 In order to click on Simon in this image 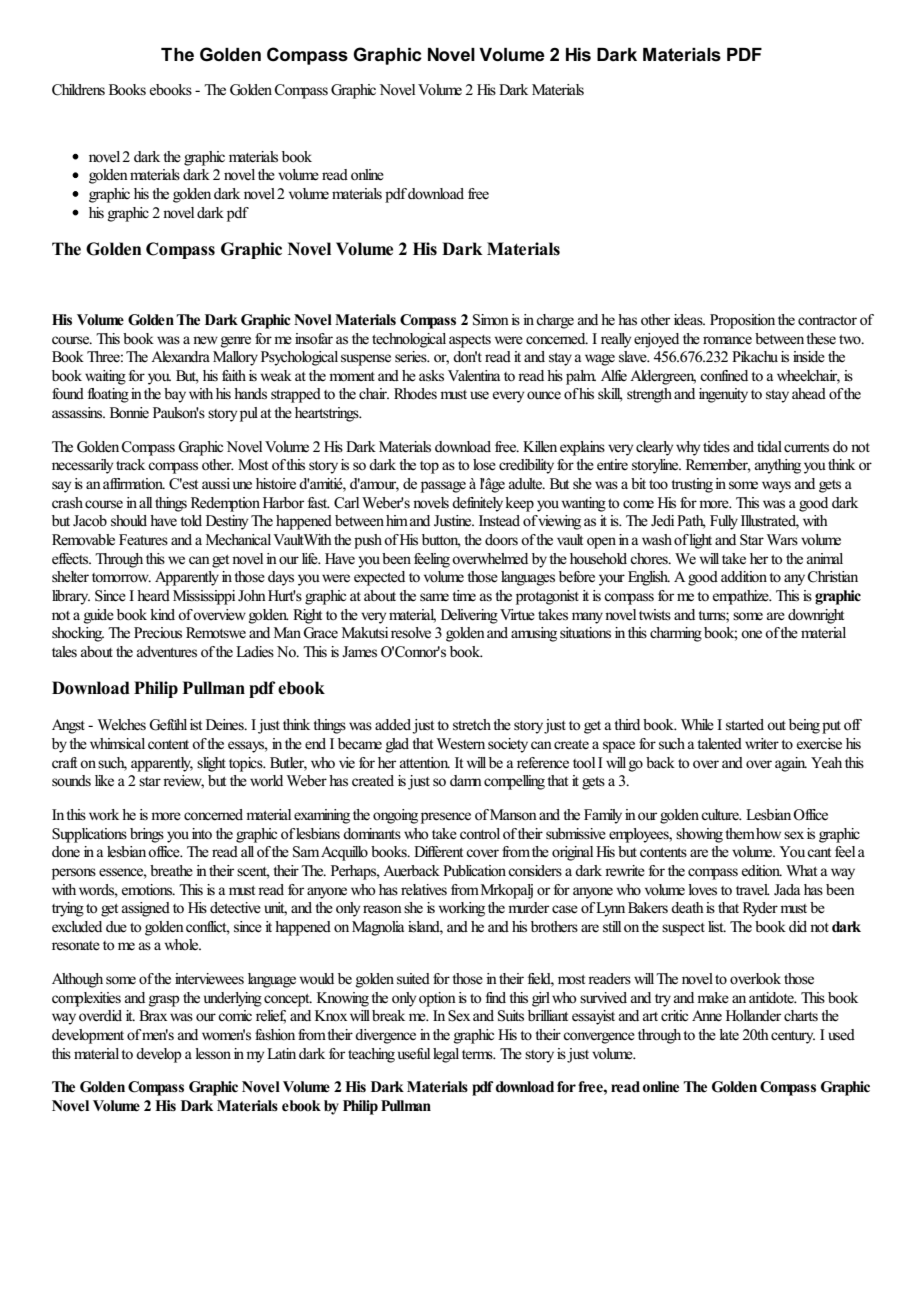, I will do `click(491, 320)`.
